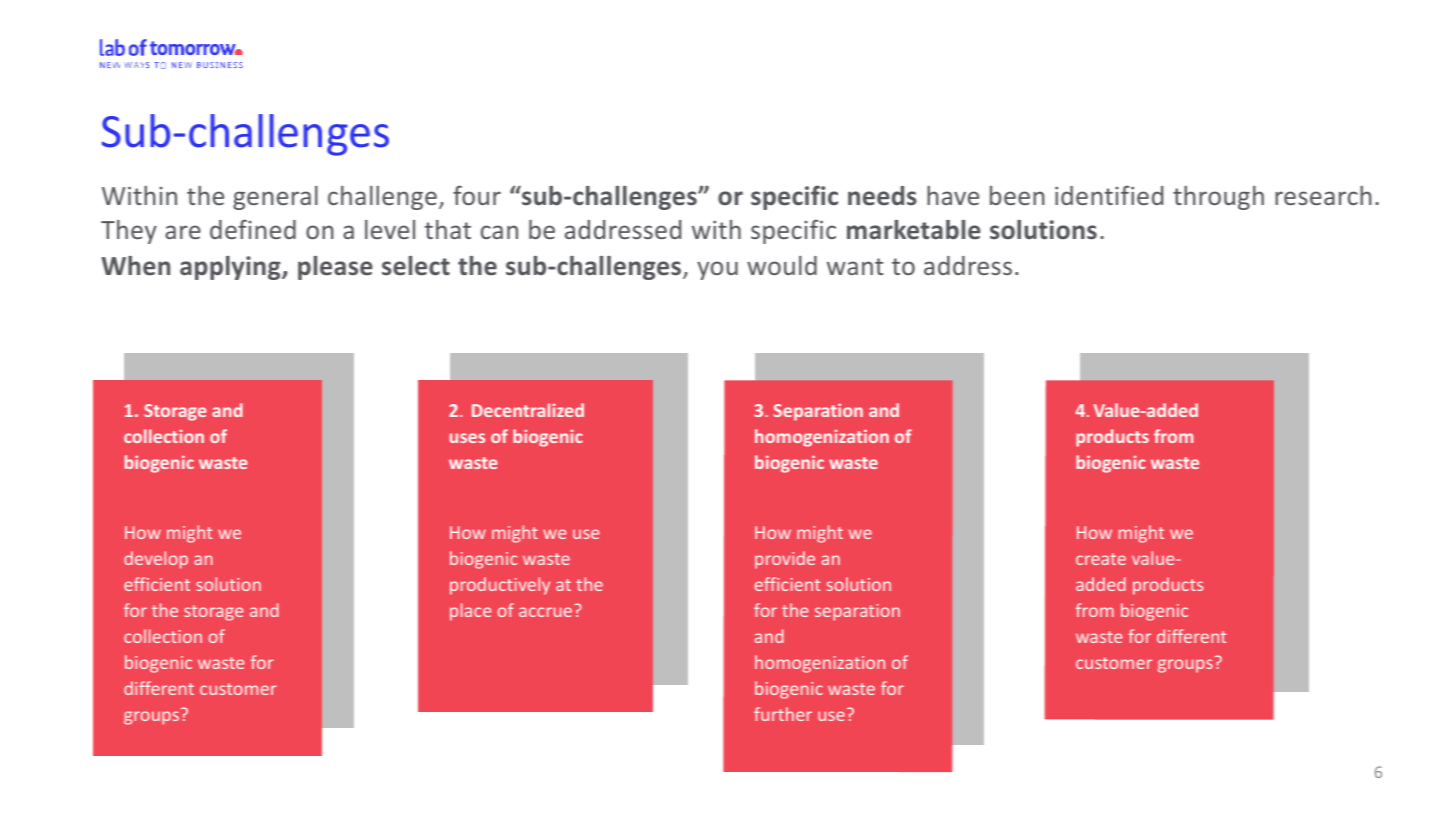  Describe the element at coordinates (275, 198) in the screenshot. I see `general` at that location.
